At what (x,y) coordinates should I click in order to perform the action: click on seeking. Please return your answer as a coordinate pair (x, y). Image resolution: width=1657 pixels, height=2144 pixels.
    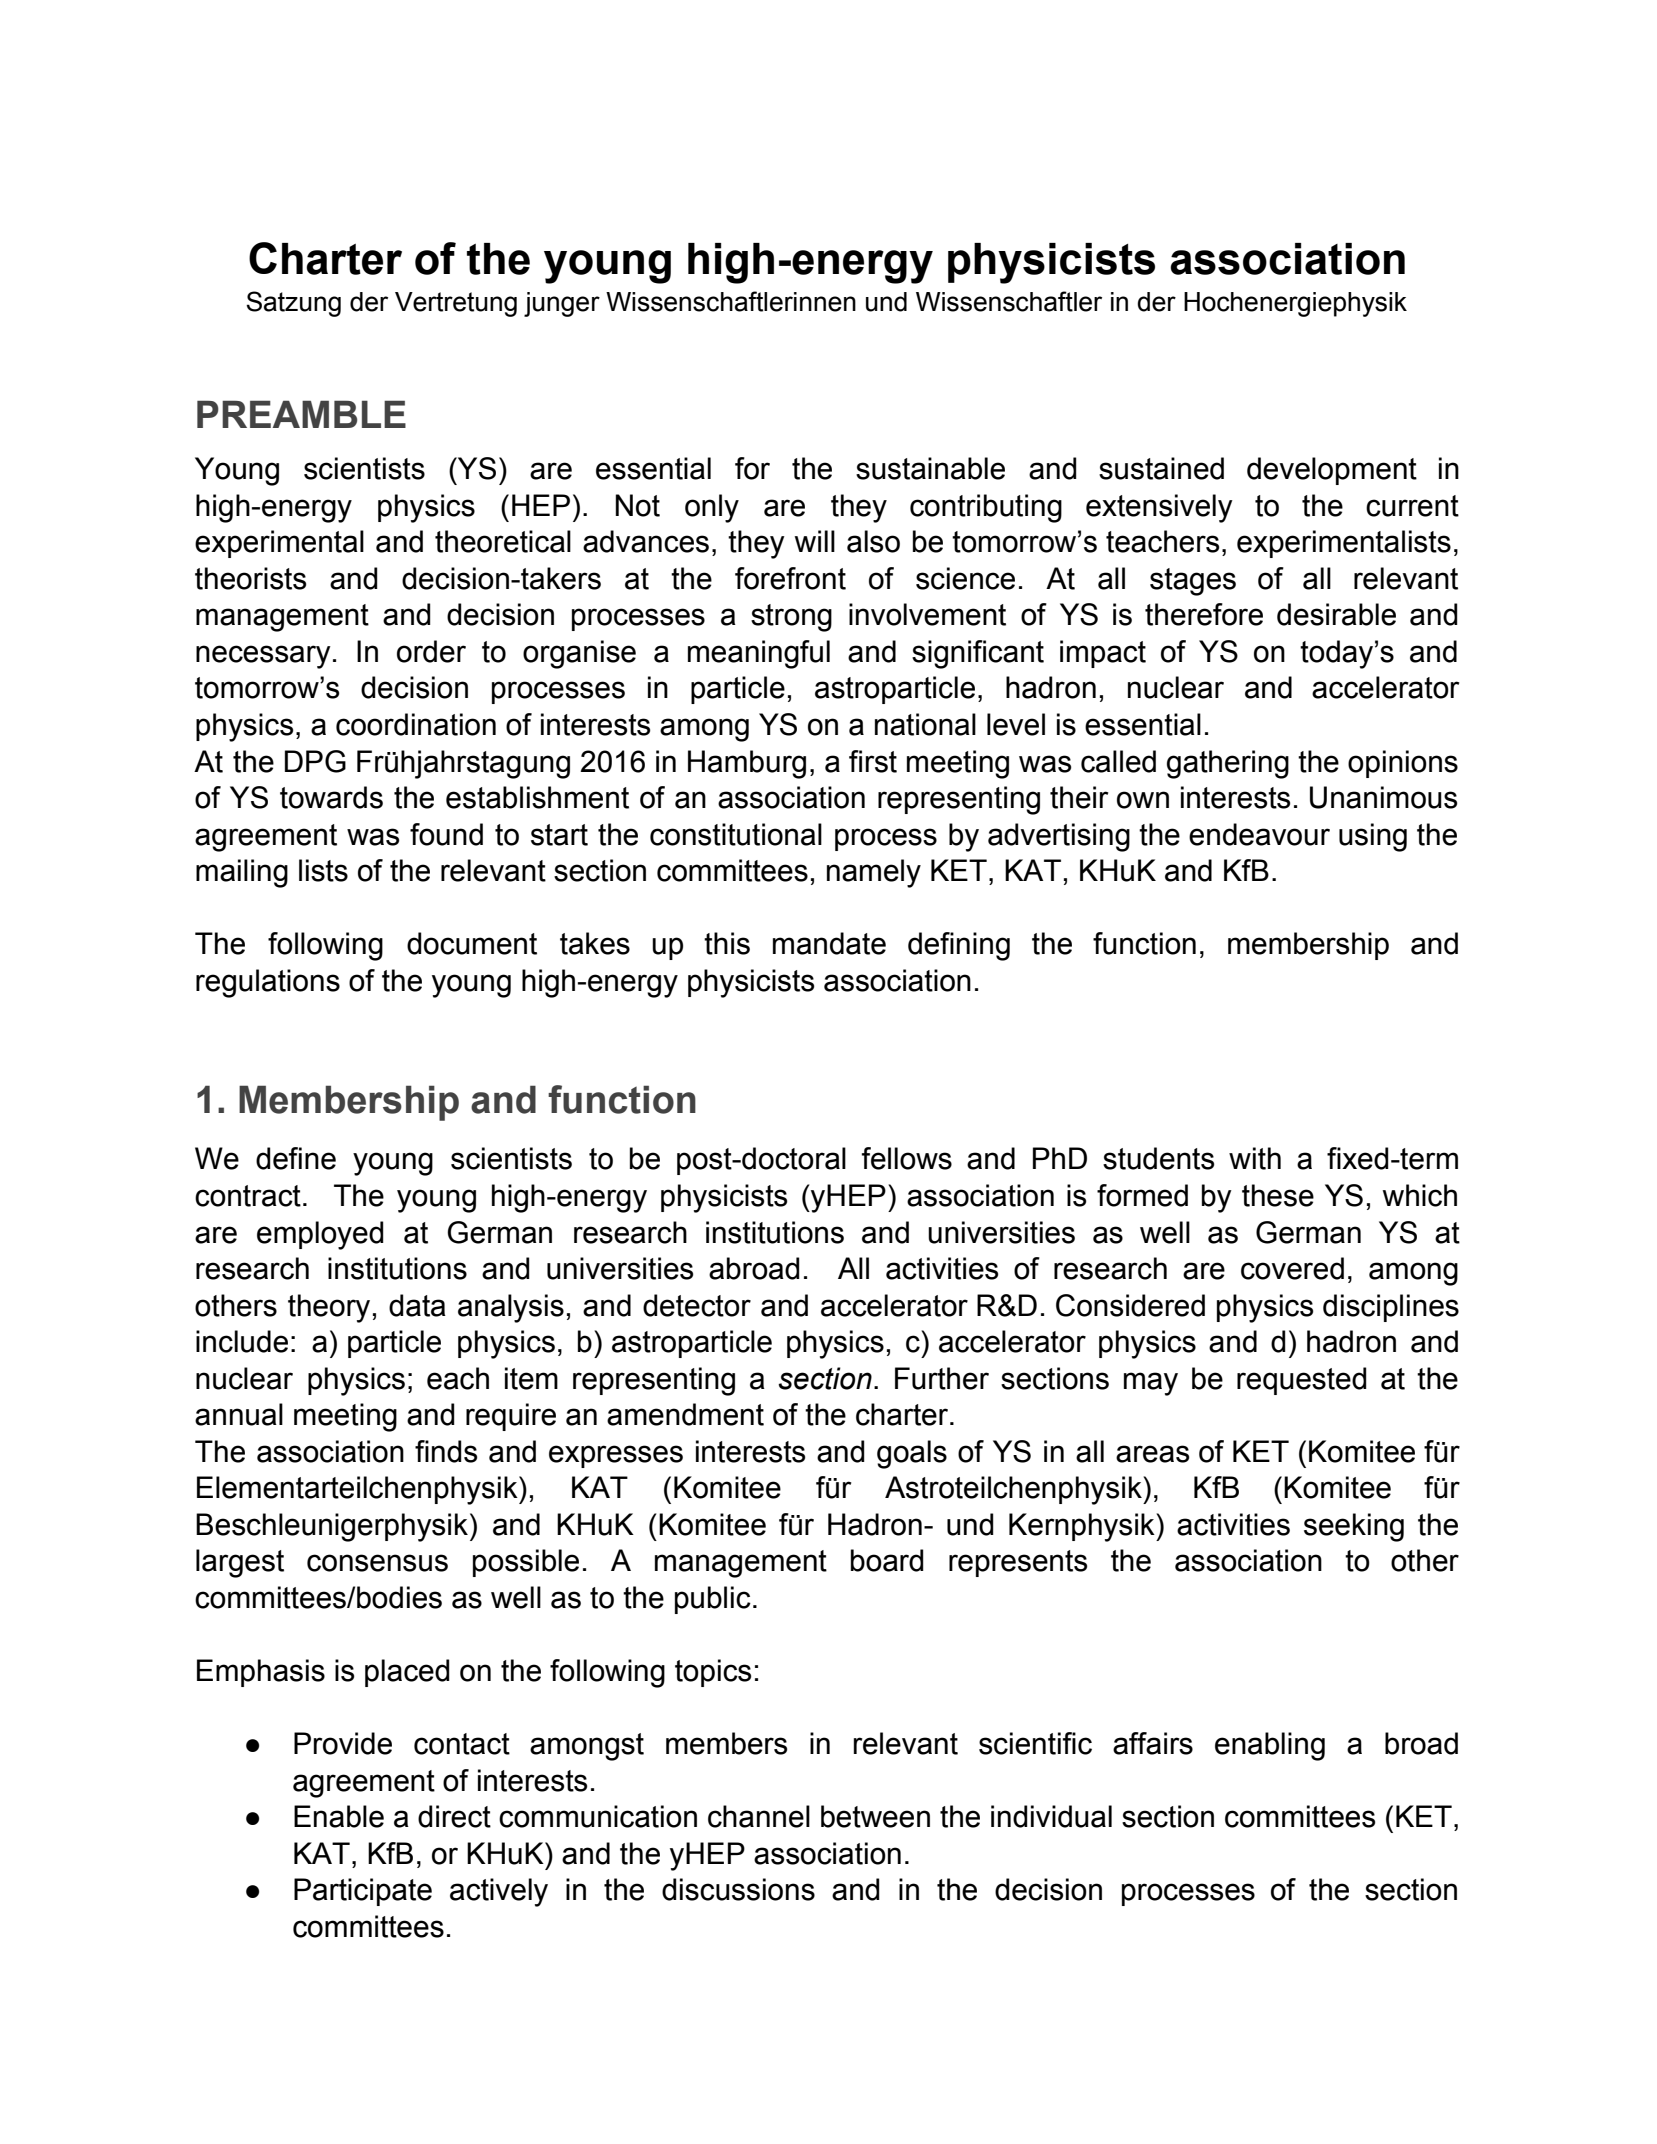
    Looking at the image, I should click on (1354, 1527).
